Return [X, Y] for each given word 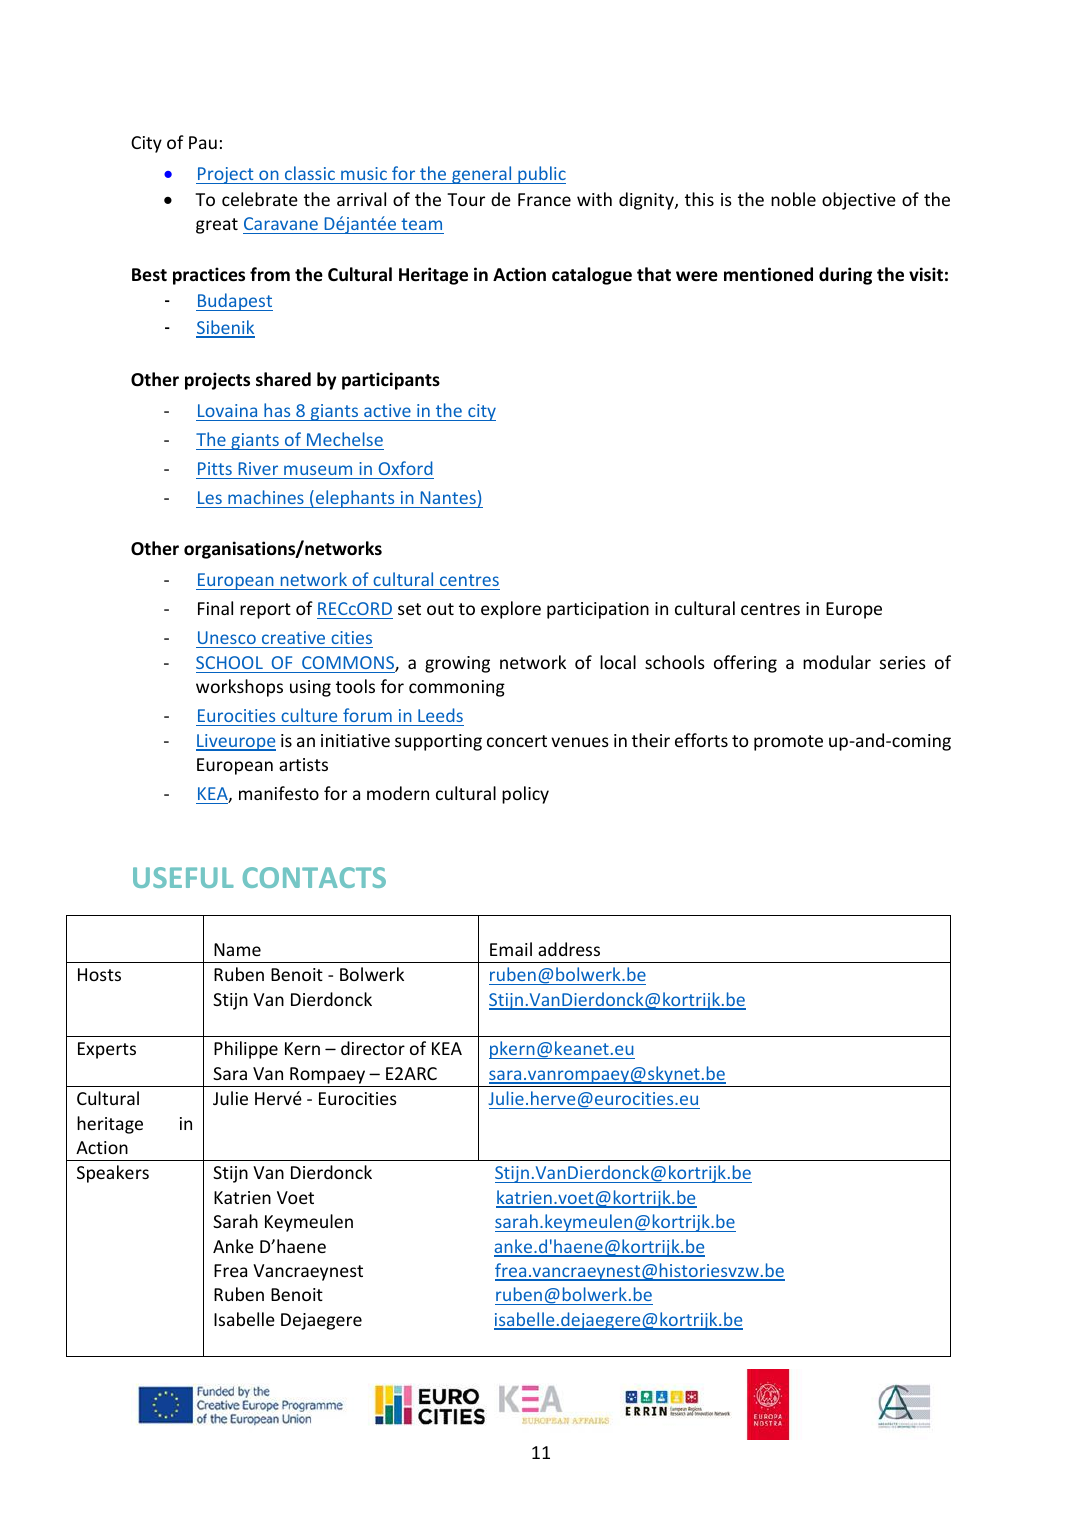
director [373, 1048]
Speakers [113, 1174]
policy [525, 795]
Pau [203, 142]
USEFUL [183, 877]
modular [837, 662]
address [569, 949]
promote [788, 743]
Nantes [448, 497]
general [482, 175]
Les [210, 497]
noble [793, 199]
